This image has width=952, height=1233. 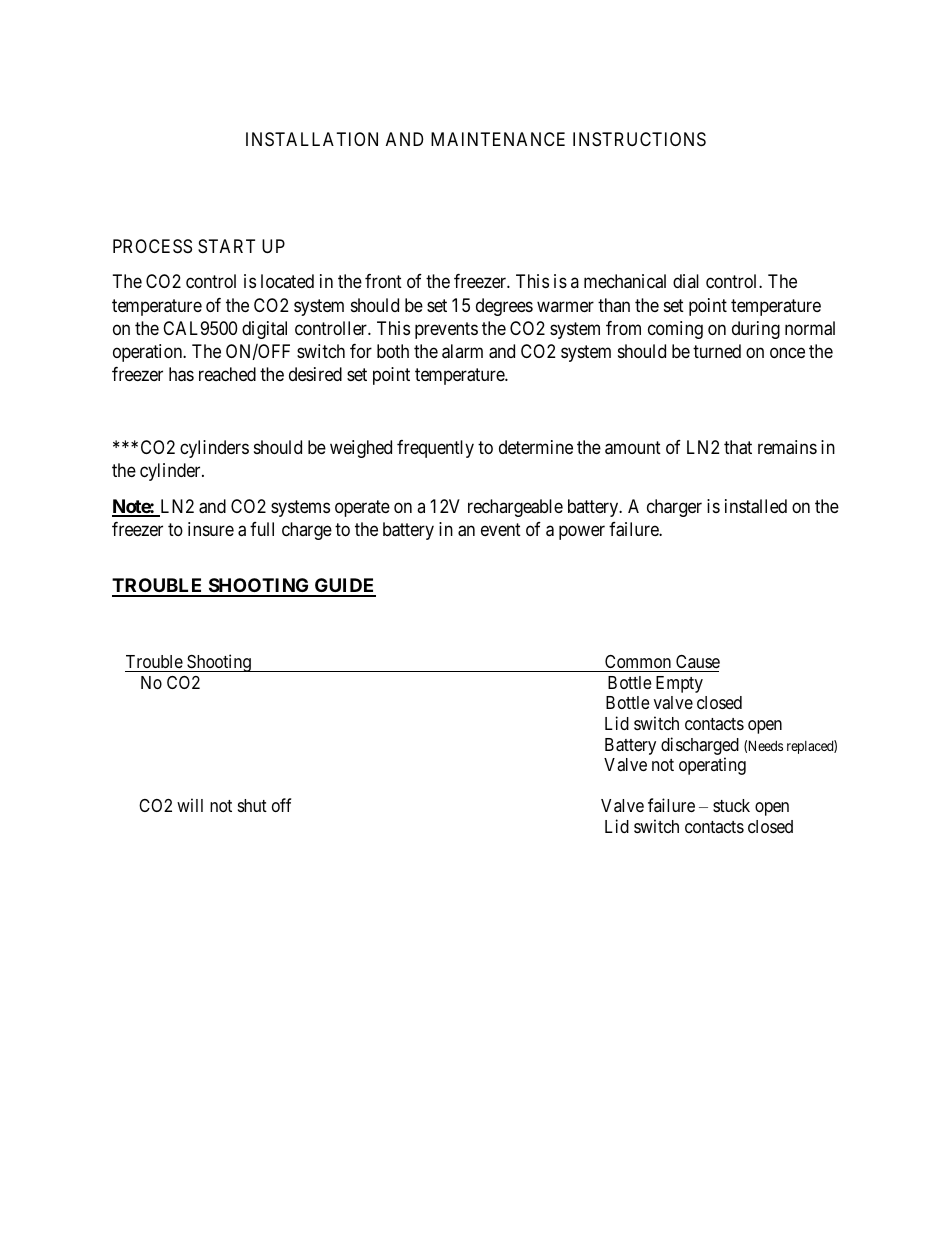 What do you see at coordinates (462, 351) in the image?
I see `alarm` at bounding box center [462, 351].
